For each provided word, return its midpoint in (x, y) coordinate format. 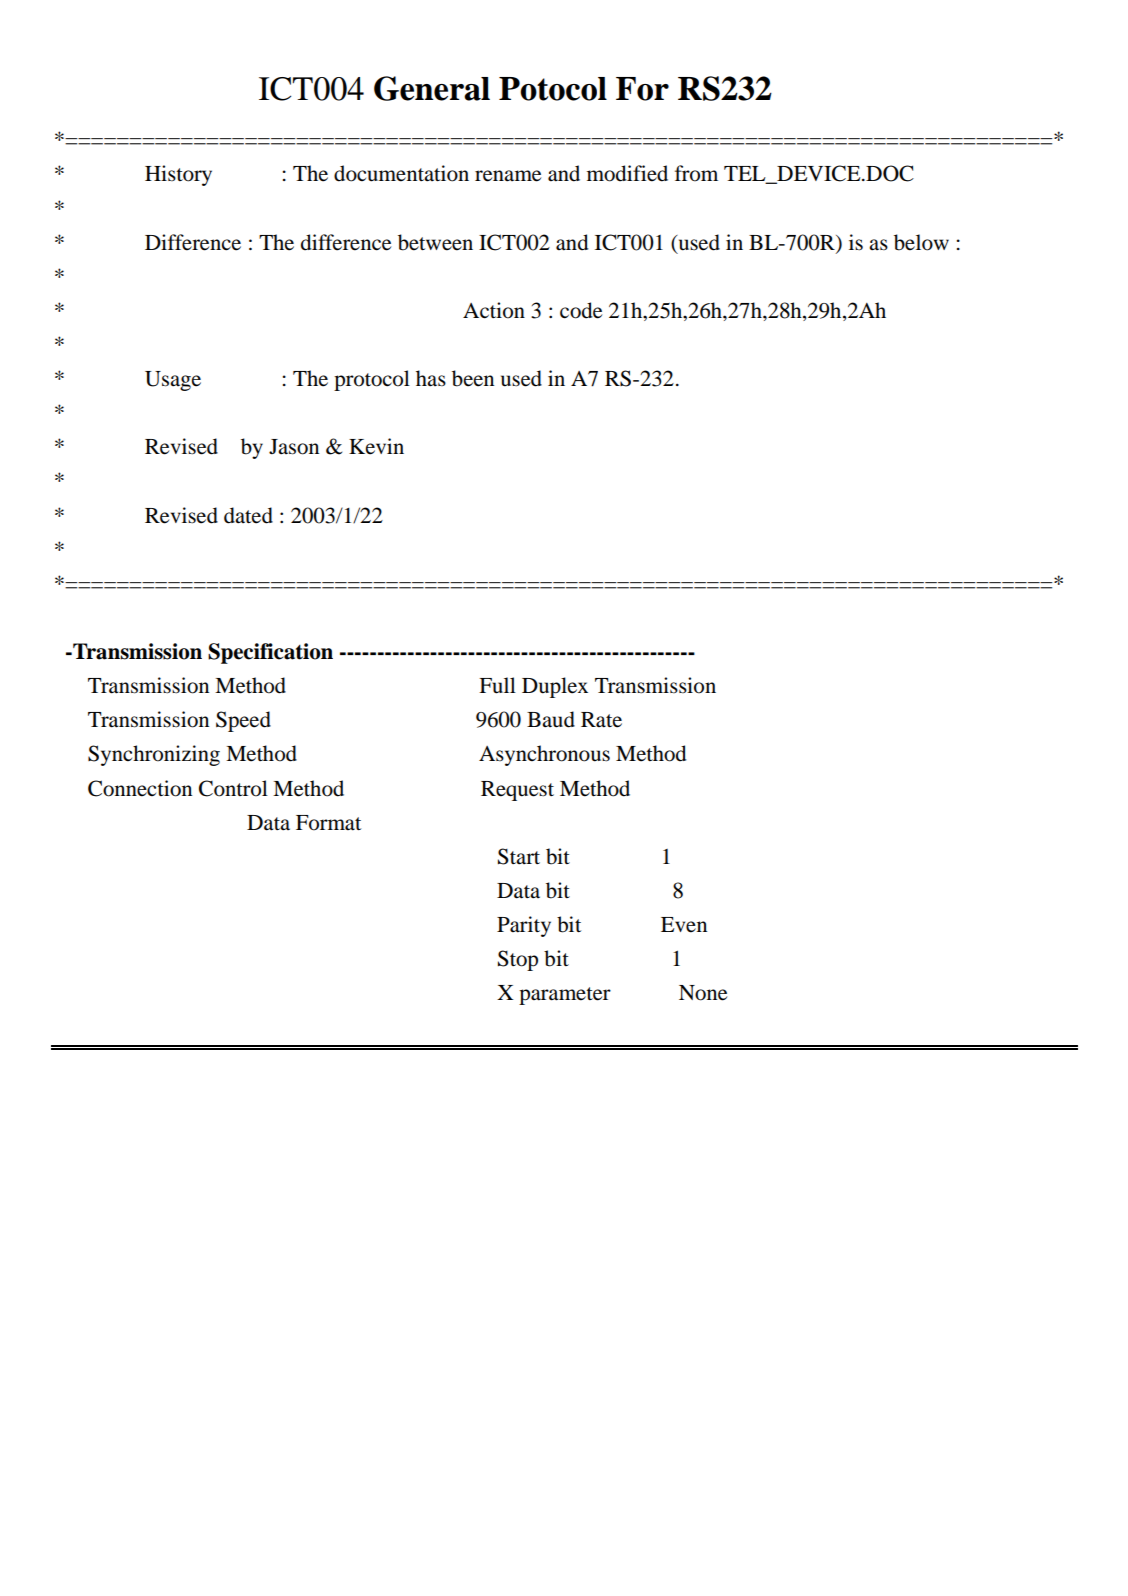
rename (508, 176)
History (178, 175)
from (696, 173)
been (473, 378)
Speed (243, 721)
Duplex (555, 687)
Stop (518, 960)
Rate (601, 720)
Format (328, 823)
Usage (173, 381)
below (921, 242)
